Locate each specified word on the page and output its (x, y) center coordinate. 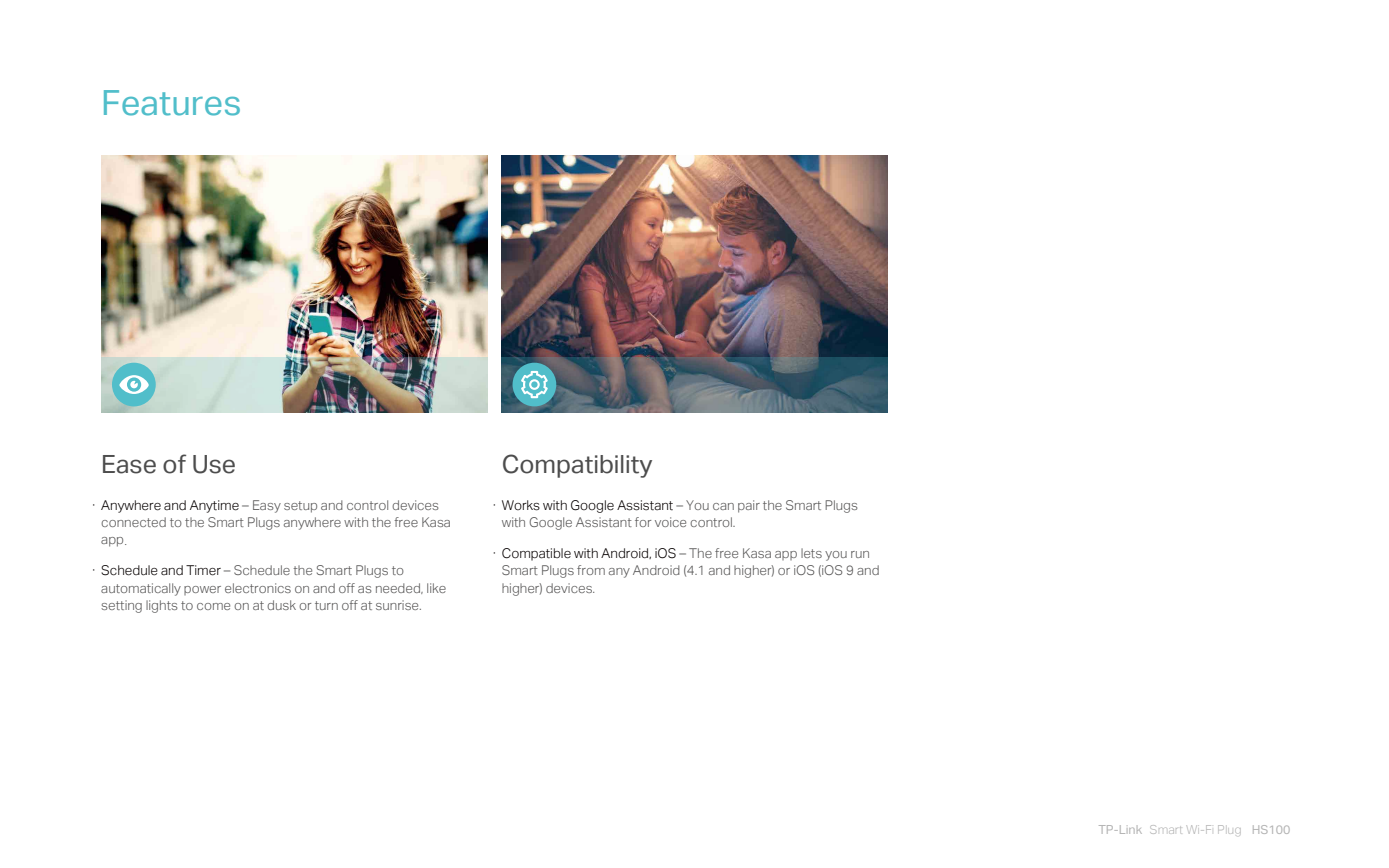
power (202, 590)
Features (172, 103)
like (436, 588)
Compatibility (577, 466)
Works (521, 505)
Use (214, 464)
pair (749, 506)
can (723, 506)
